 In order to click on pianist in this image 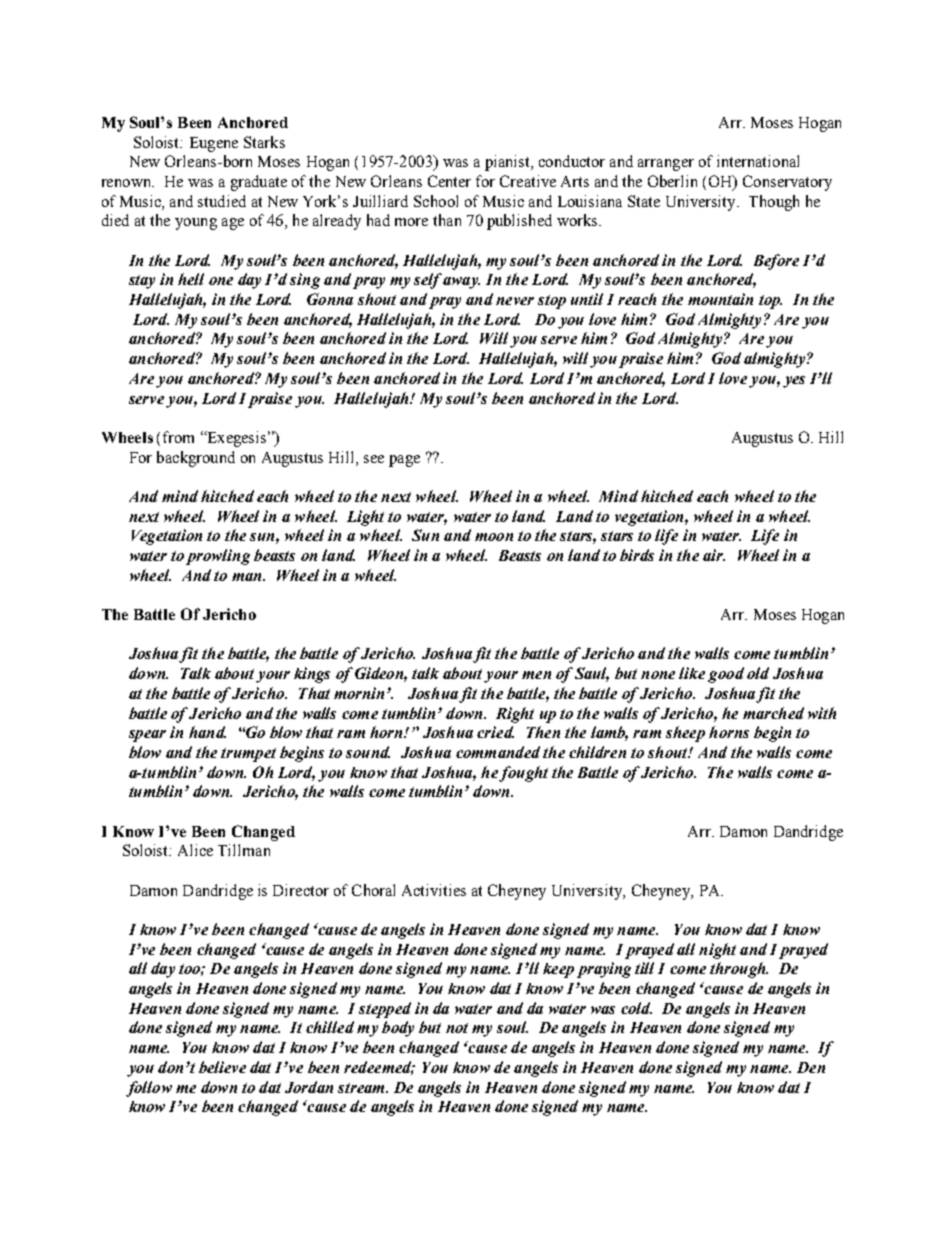, I will do `click(508, 163)`.
